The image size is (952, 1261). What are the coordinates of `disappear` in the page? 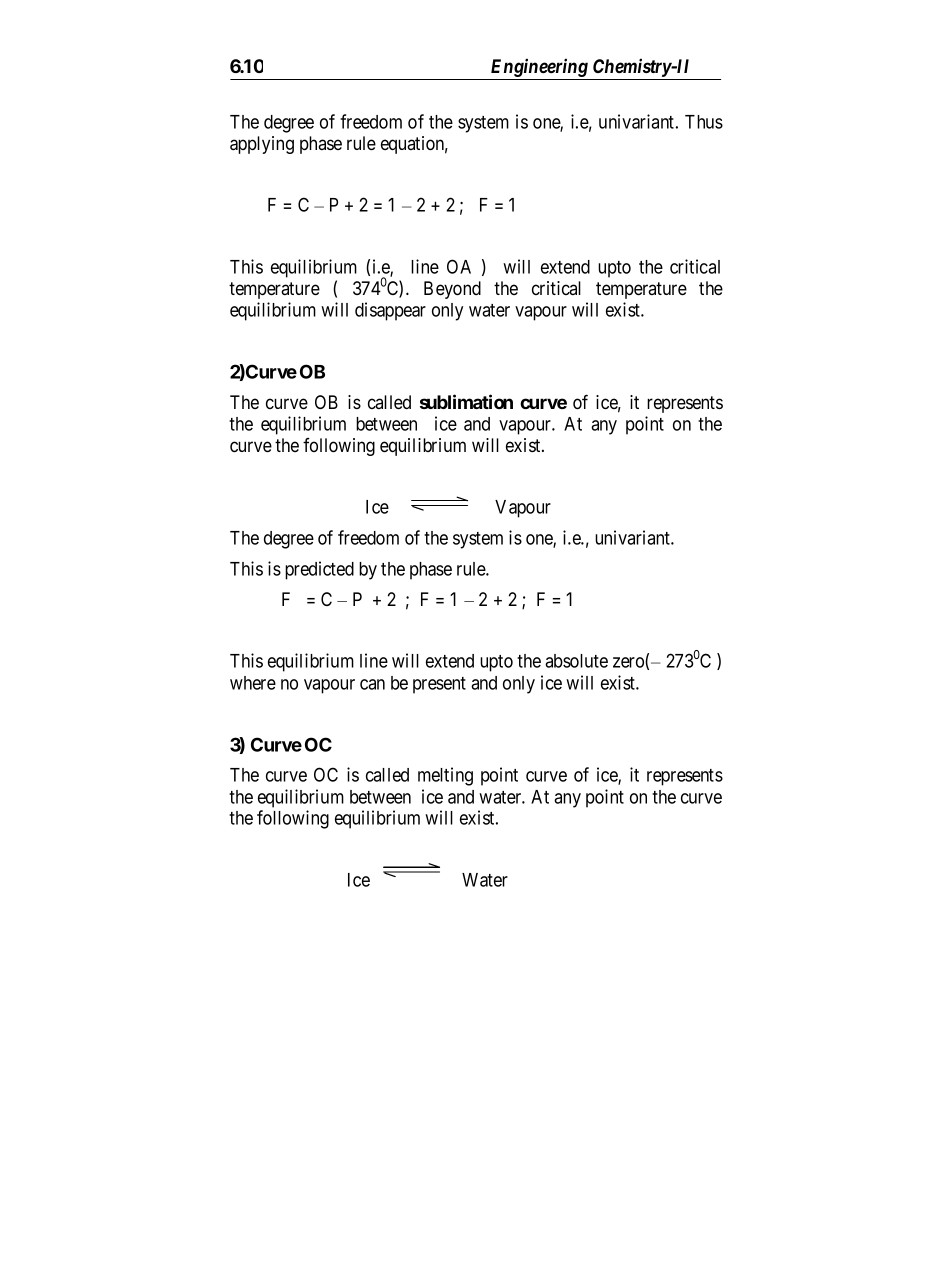 It's located at (390, 311).
